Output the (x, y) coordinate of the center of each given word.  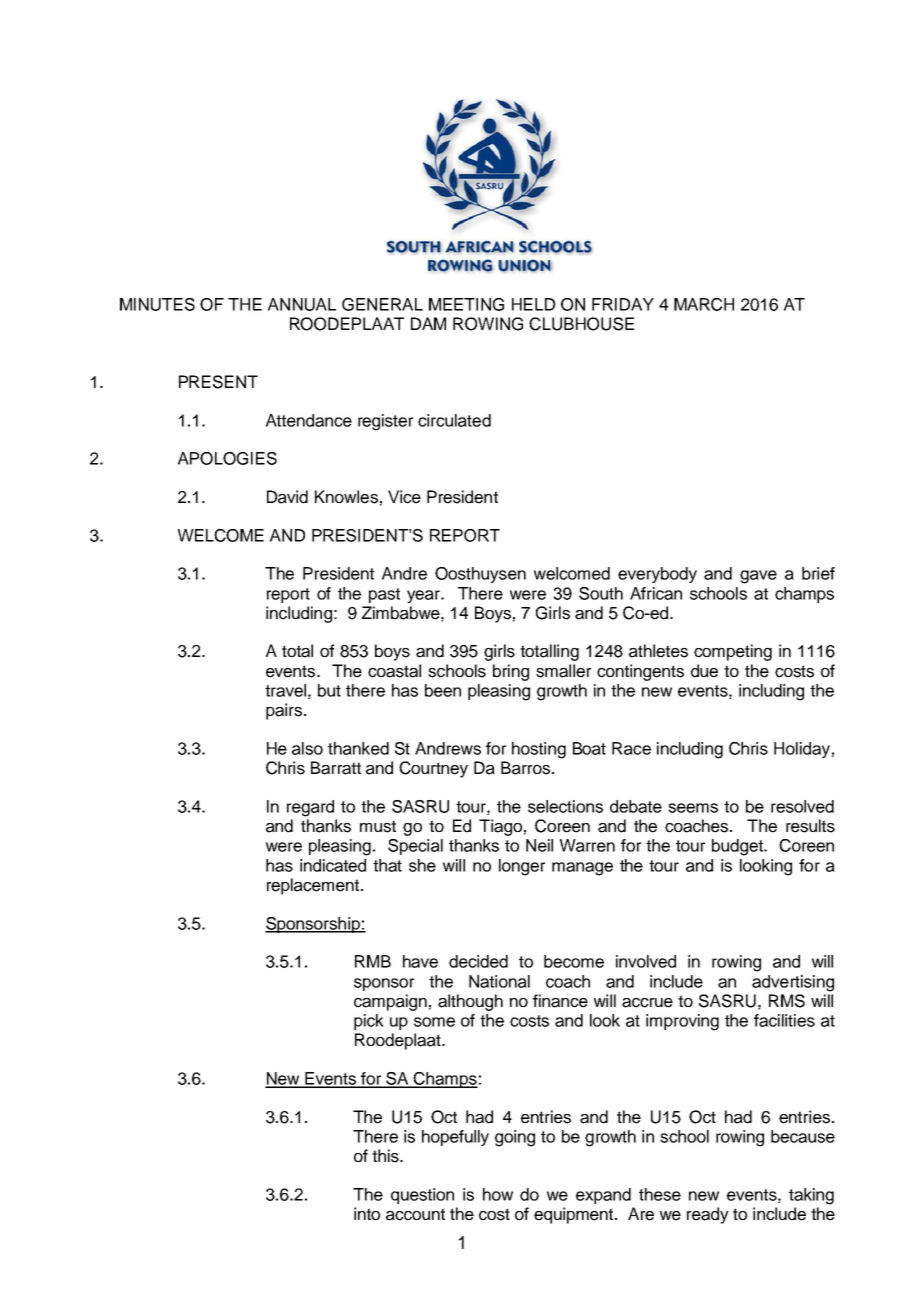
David (287, 497)
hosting (539, 750)
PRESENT (218, 382)
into (367, 1213)
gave (758, 577)
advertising (793, 983)
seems (693, 808)
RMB (373, 961)
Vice (404, 497)
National (499, 981)
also (307, 748)
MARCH (704, 304)
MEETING (466, 304)
